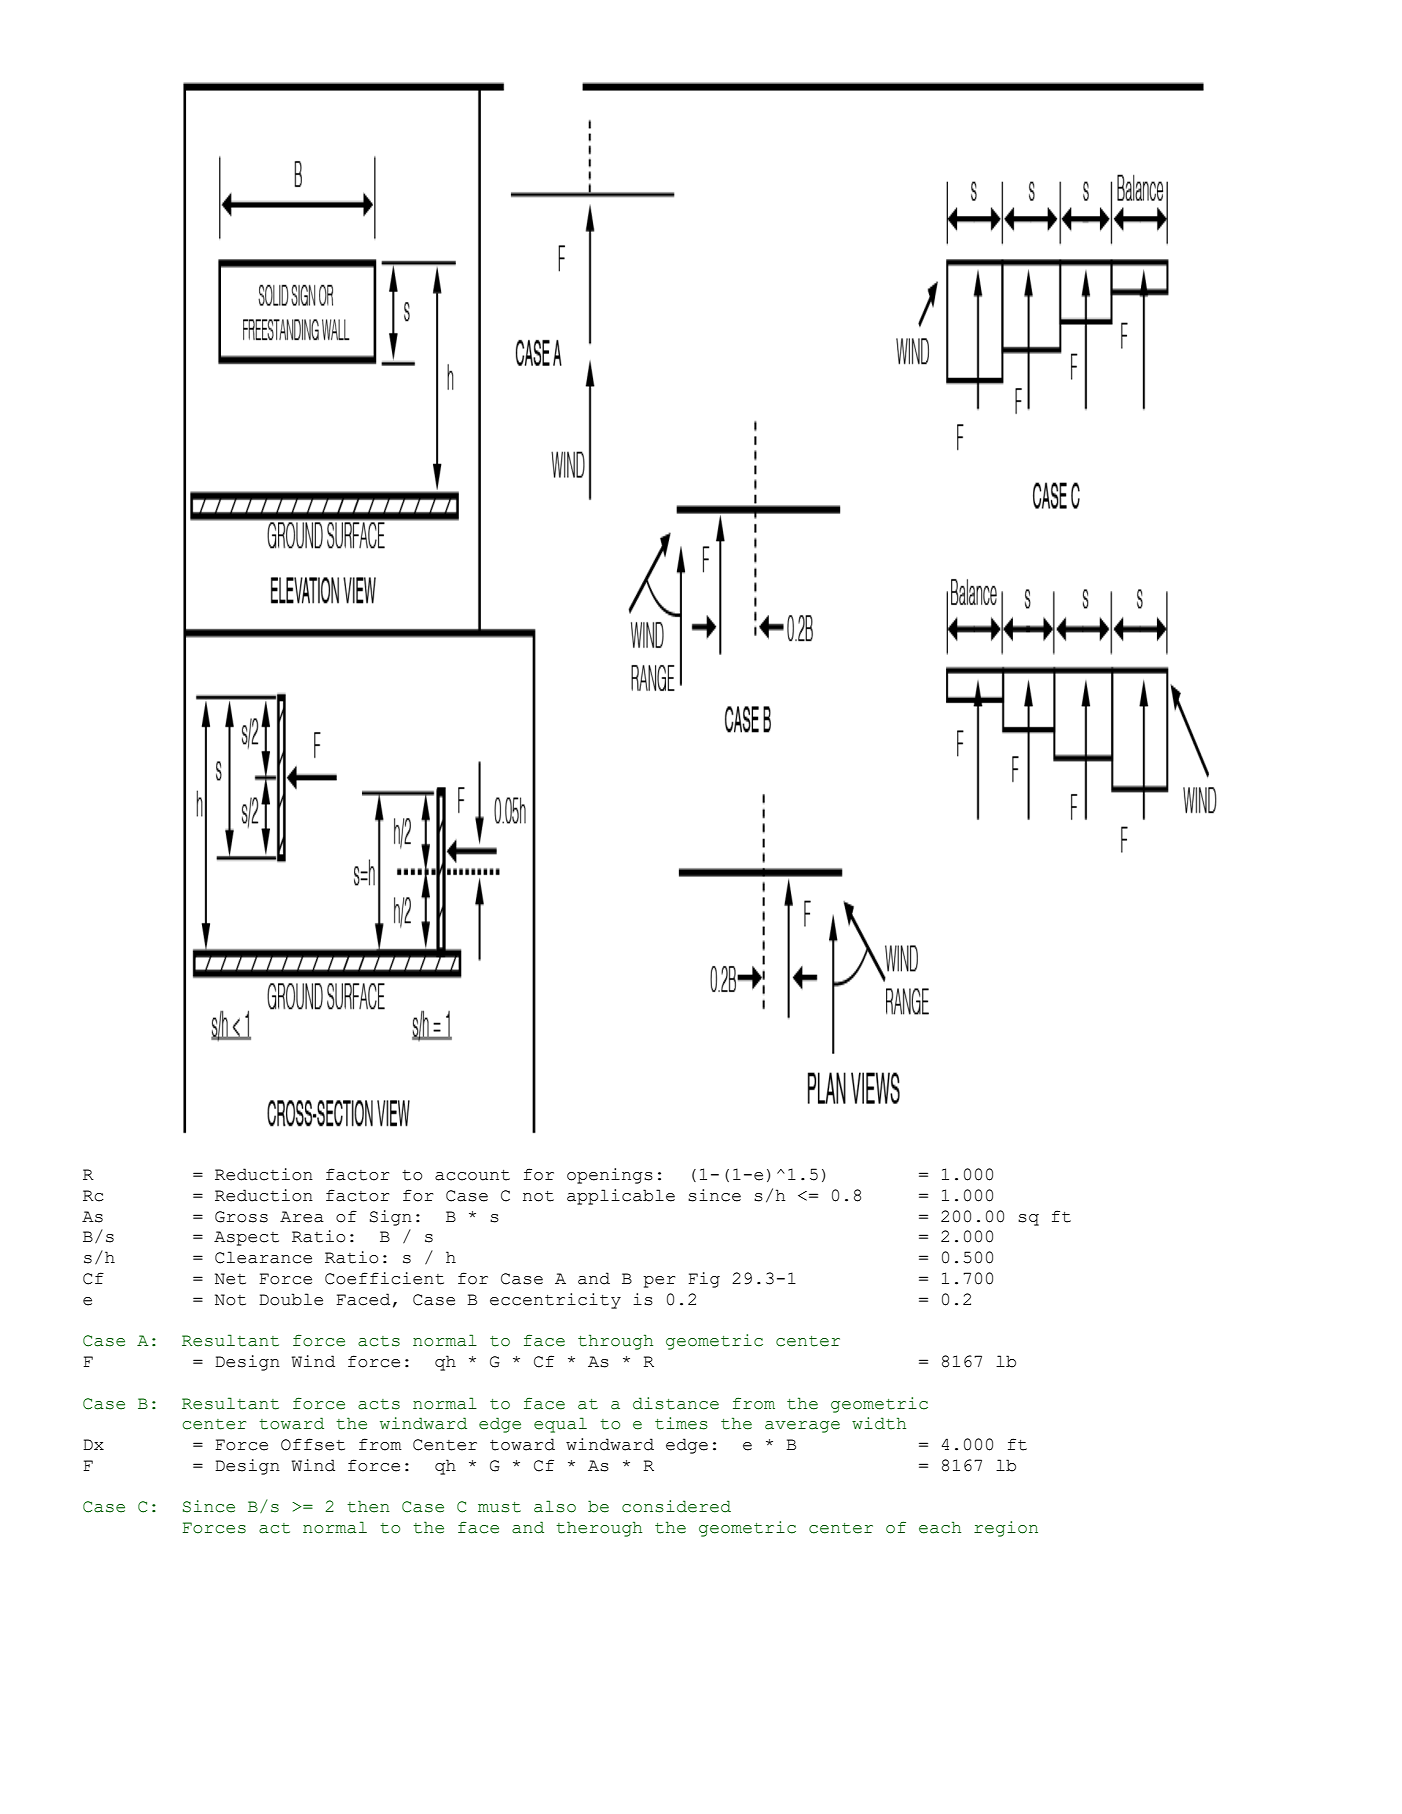 The image size is (1402, 1814). What do you see at coordinates (302, 1217) in the screenshot?
I see `Area` at bounding box center [302, 1217].
